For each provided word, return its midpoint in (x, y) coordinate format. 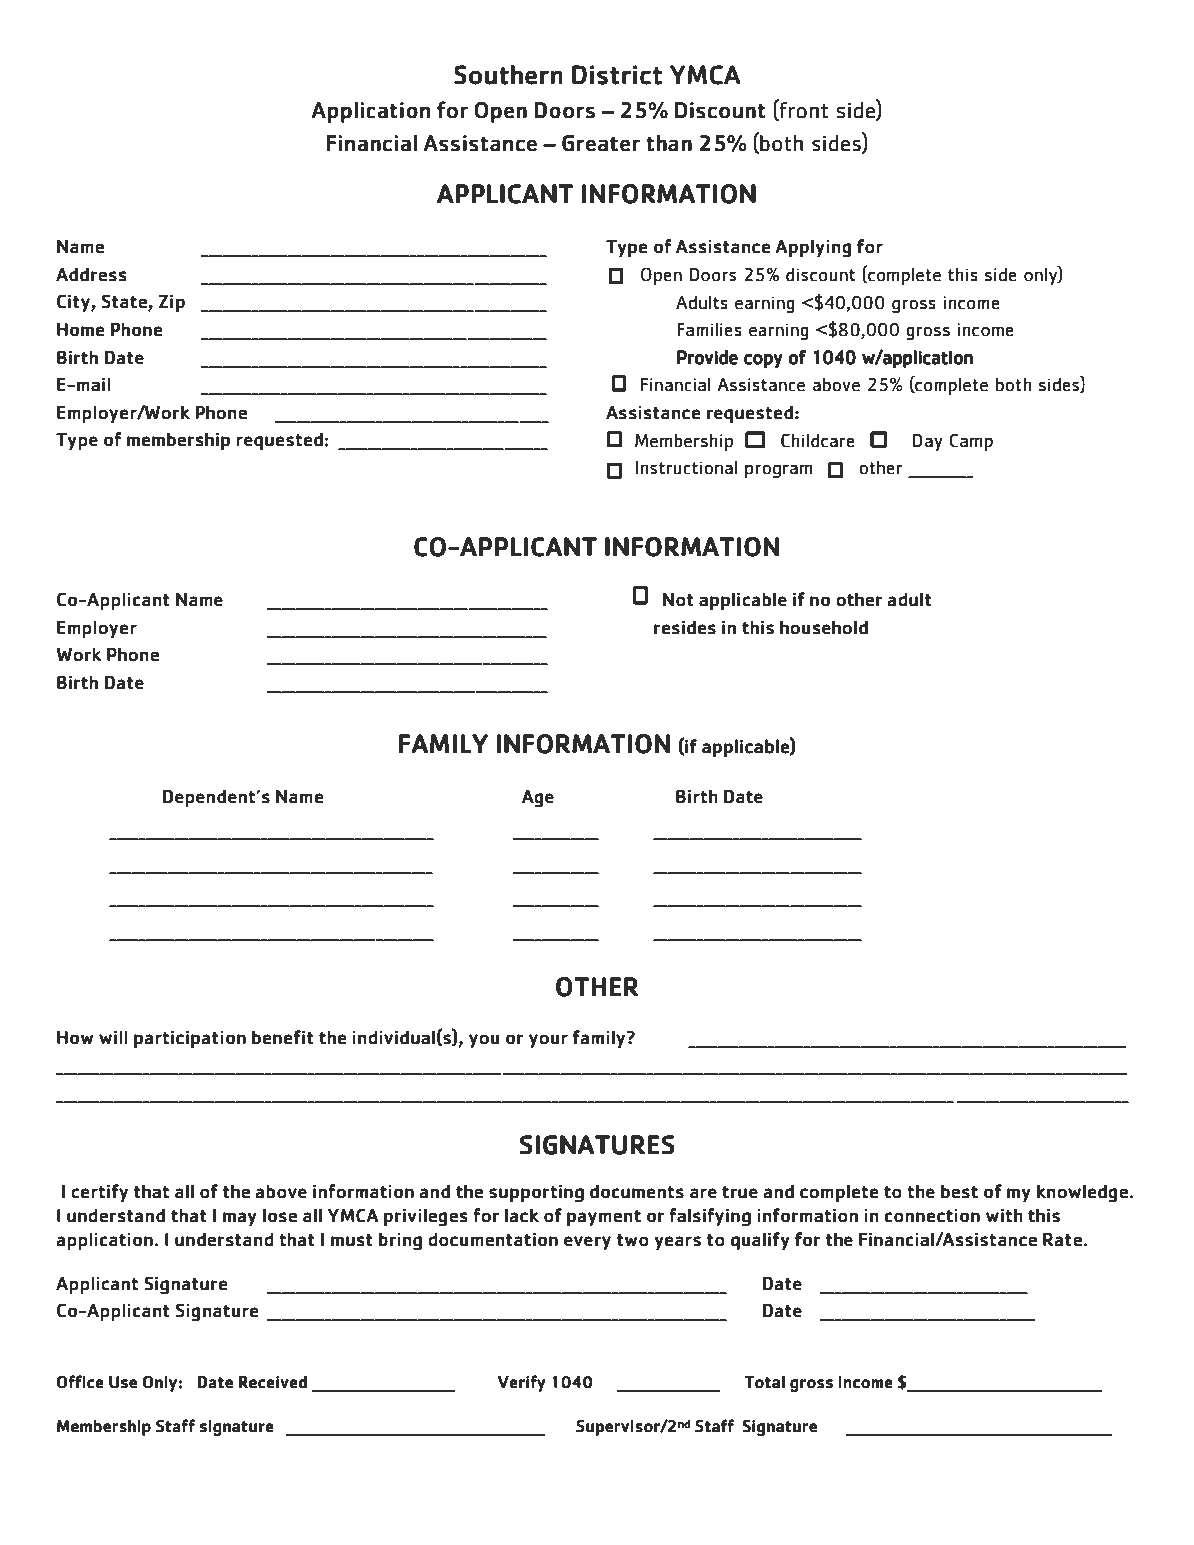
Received (273, 1382)
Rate (1062, 1240)
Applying (813, 248)
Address (91, 274)
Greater (601, 143)
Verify (521, 1383)
